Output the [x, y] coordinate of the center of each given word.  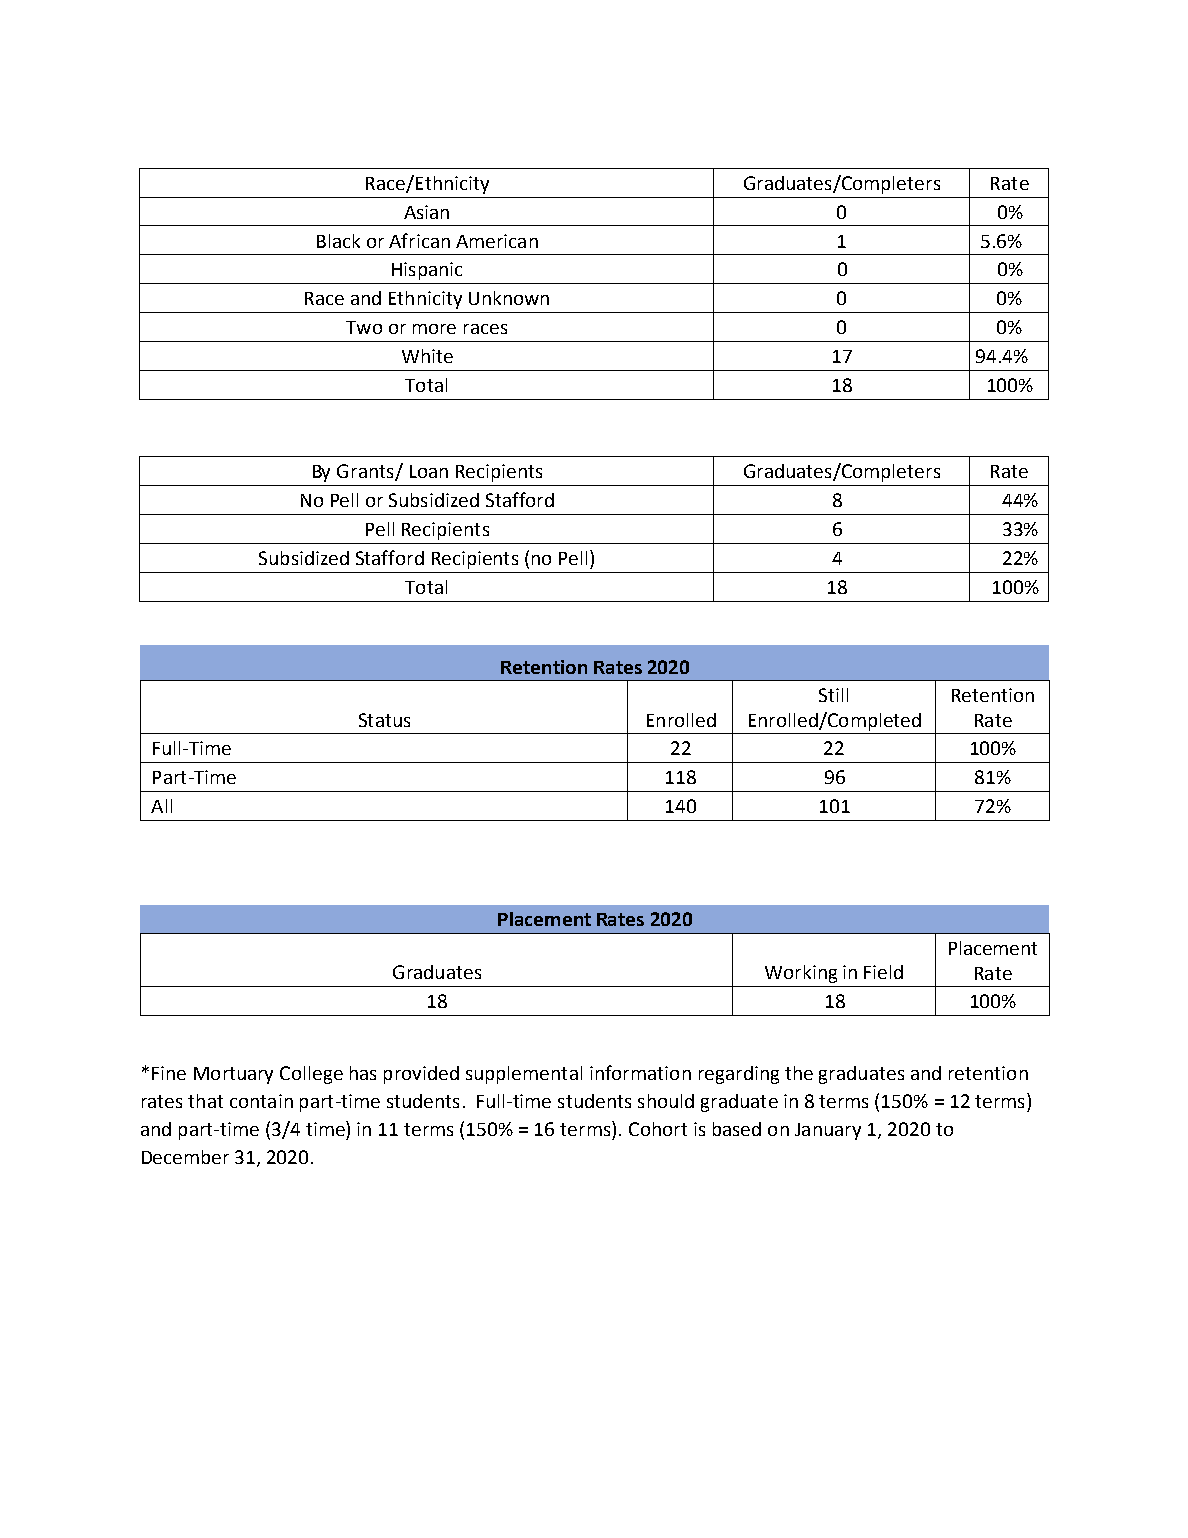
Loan [429, 471]
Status [384, 720]
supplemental [524, 1075]
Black [338, 241]
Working [801, 974]
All [161, 806]
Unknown [509, 298]
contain [261, 1101]
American [497, 241]
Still [833, 695]
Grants [366, 472]
